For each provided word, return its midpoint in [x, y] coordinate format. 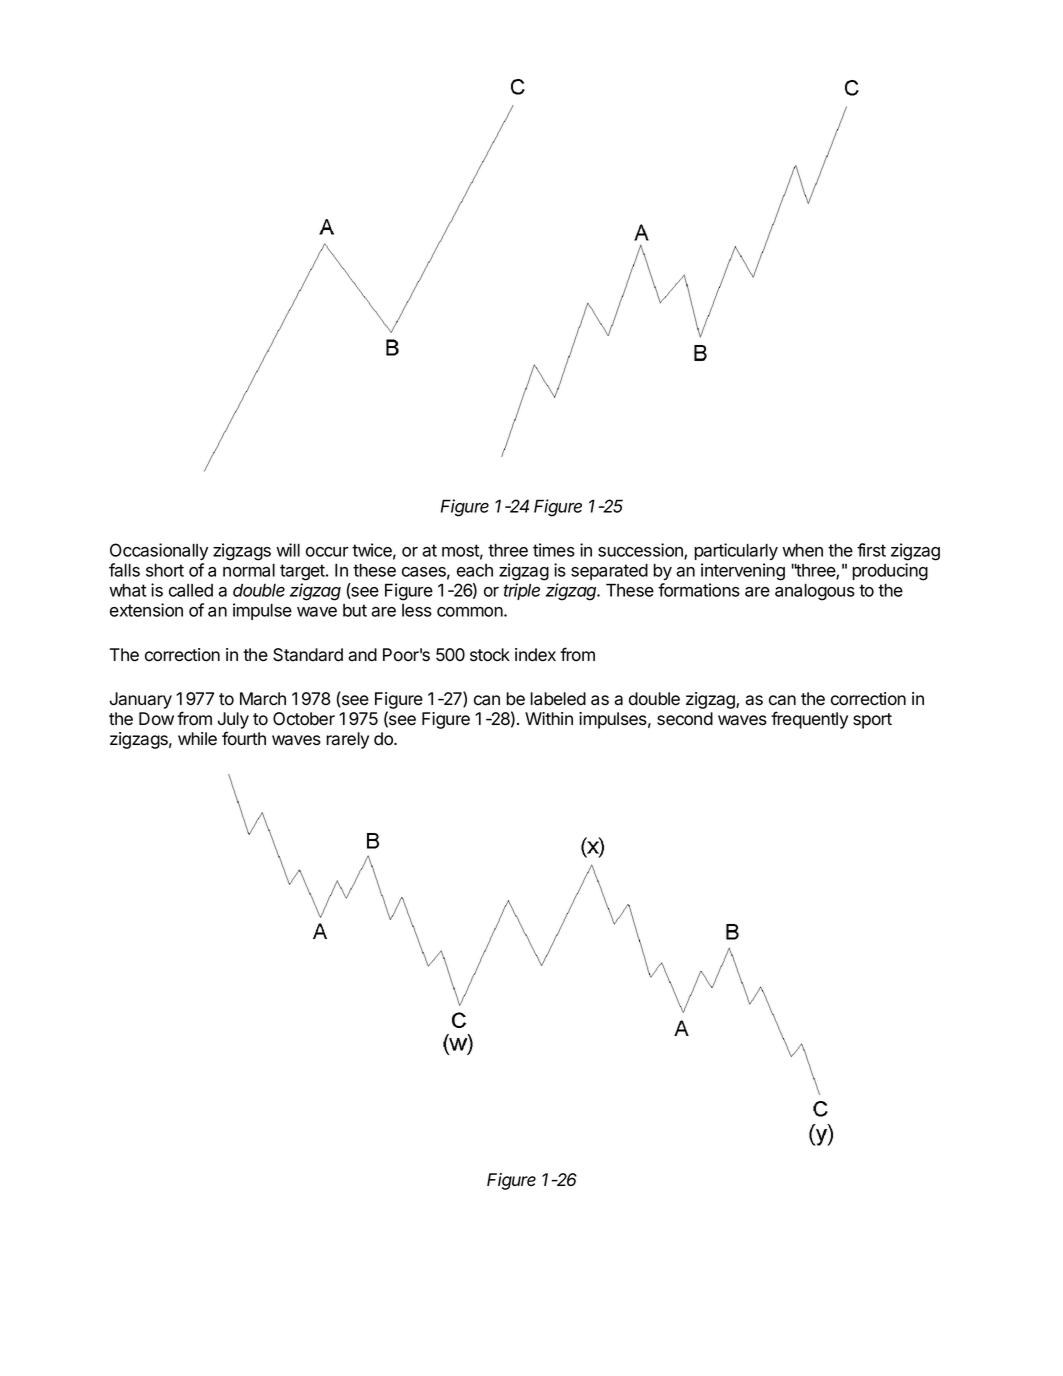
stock [490, 655]
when [802, 550]
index [535, 655]
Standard [308, 655]
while [197, 739]
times [554, 550]
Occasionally [159, 551]
